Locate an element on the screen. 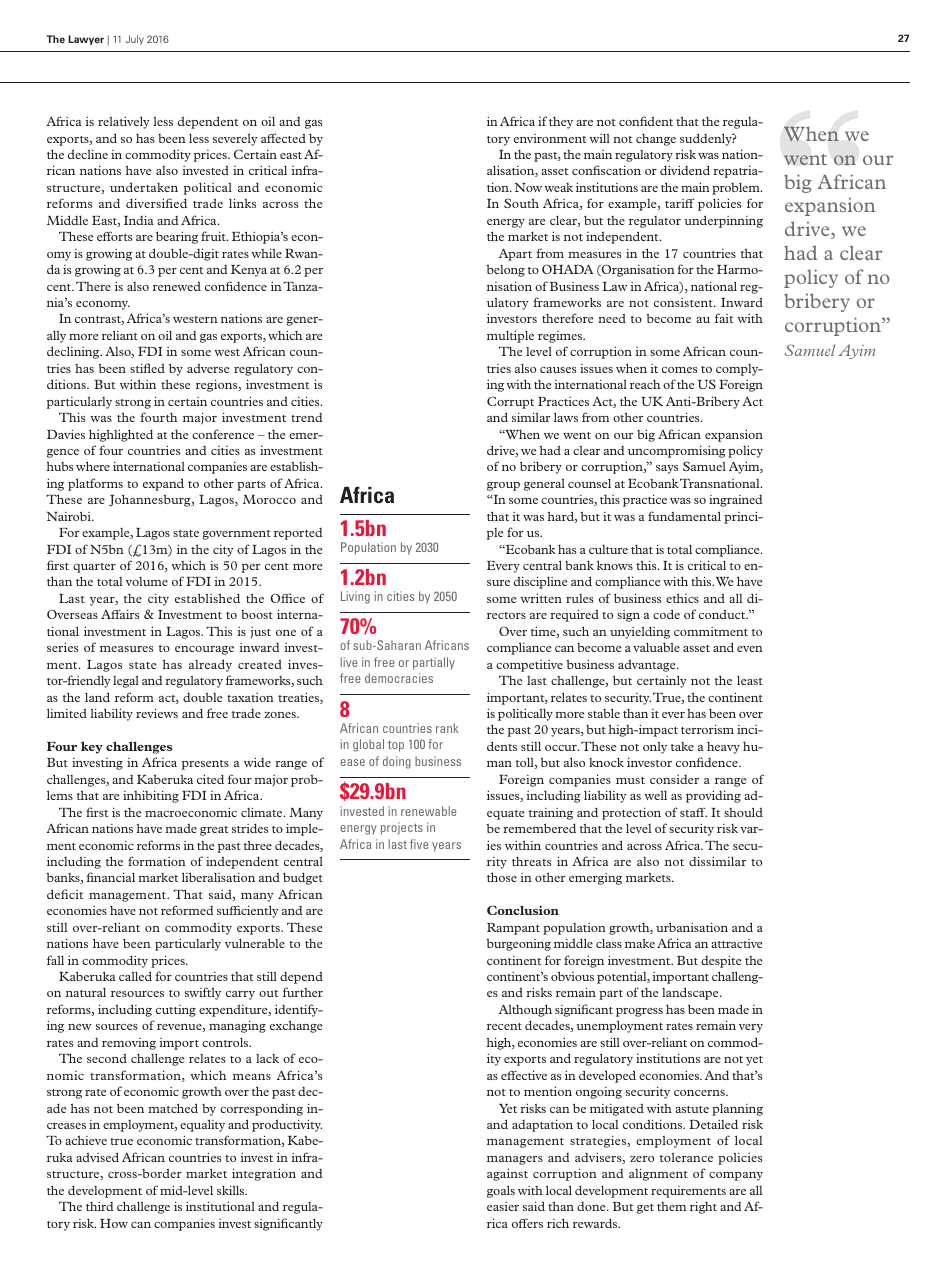  them is located at coordinates (671, 1206).
